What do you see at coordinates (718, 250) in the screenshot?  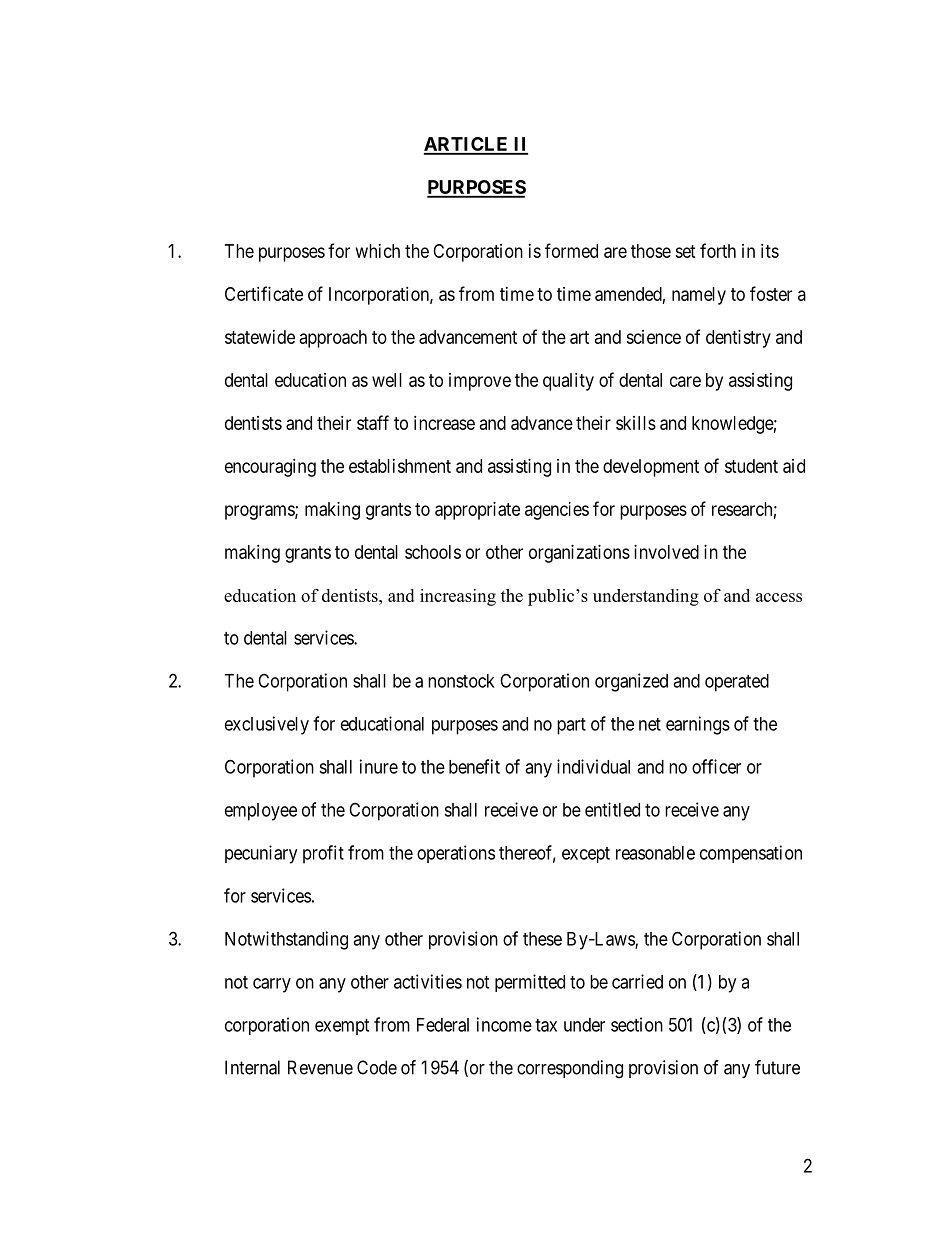 I see `forth` at bounding box center [718, 250].
